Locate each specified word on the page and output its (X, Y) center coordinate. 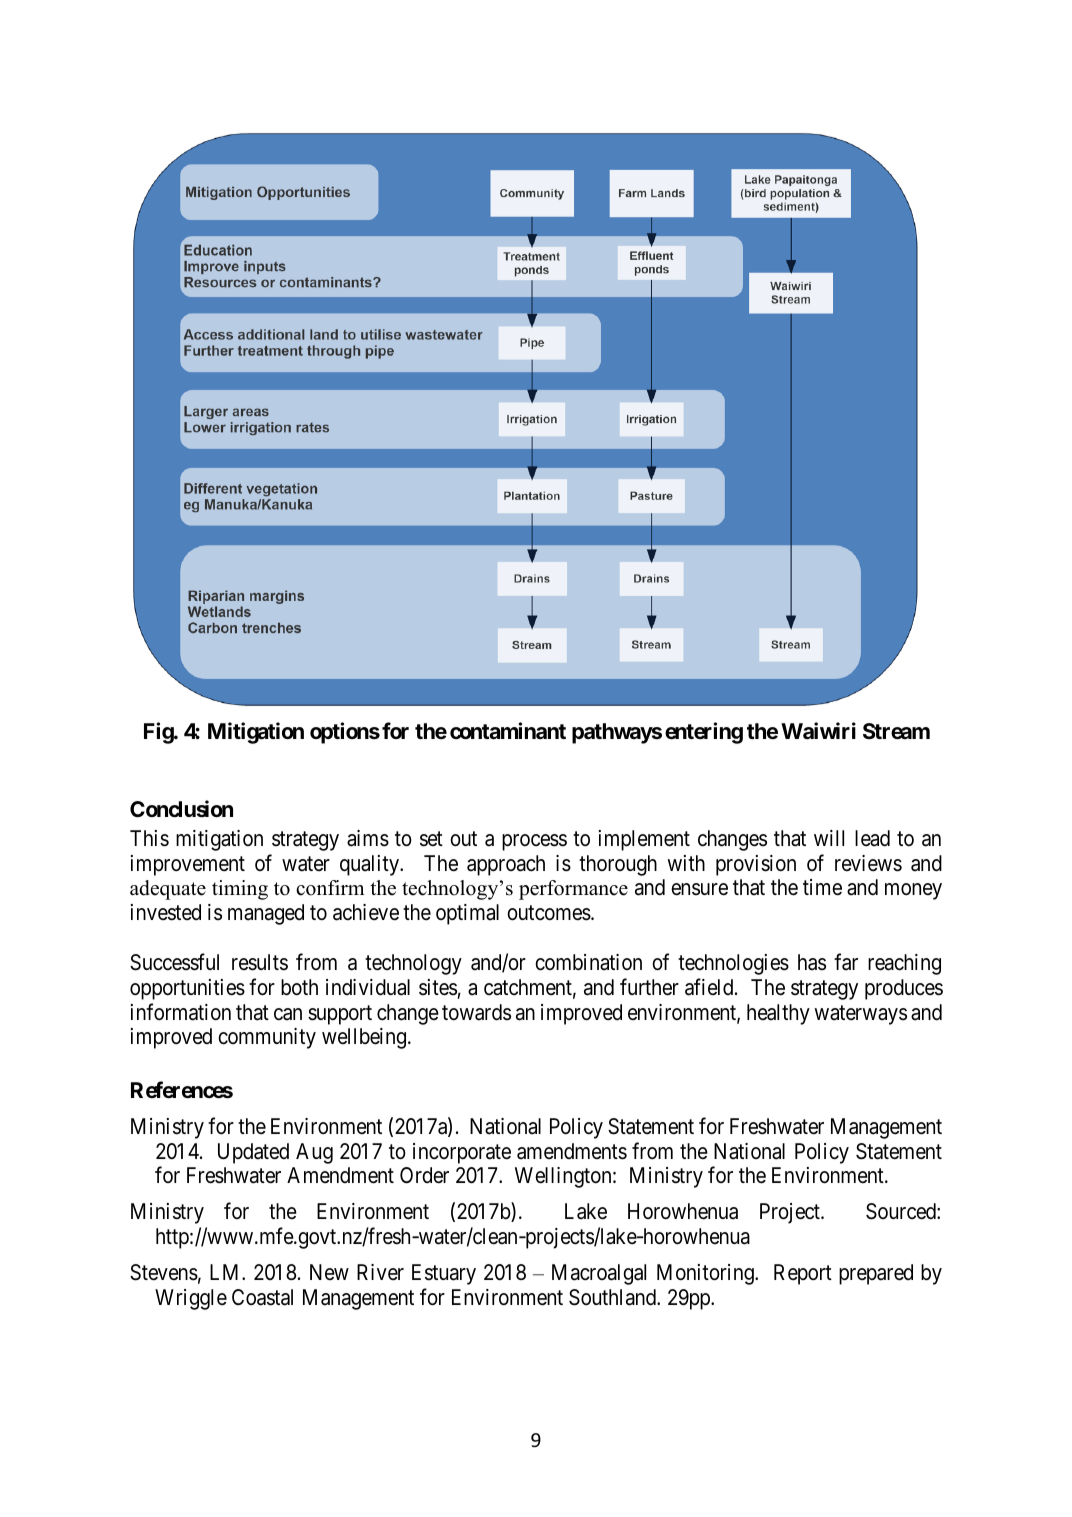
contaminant (508, 731)
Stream (896, 731)
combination (588, 962)
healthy (778, 1014)
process (534, 842)
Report (803, 1274)
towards (476, 1012)
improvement (188, 865)
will (829, 838)
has (812, 962)
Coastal (262, 1297)
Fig (159, 733)
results (260, 962)
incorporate (462, 1153)
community (267, 1038)
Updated (253, 1153)
